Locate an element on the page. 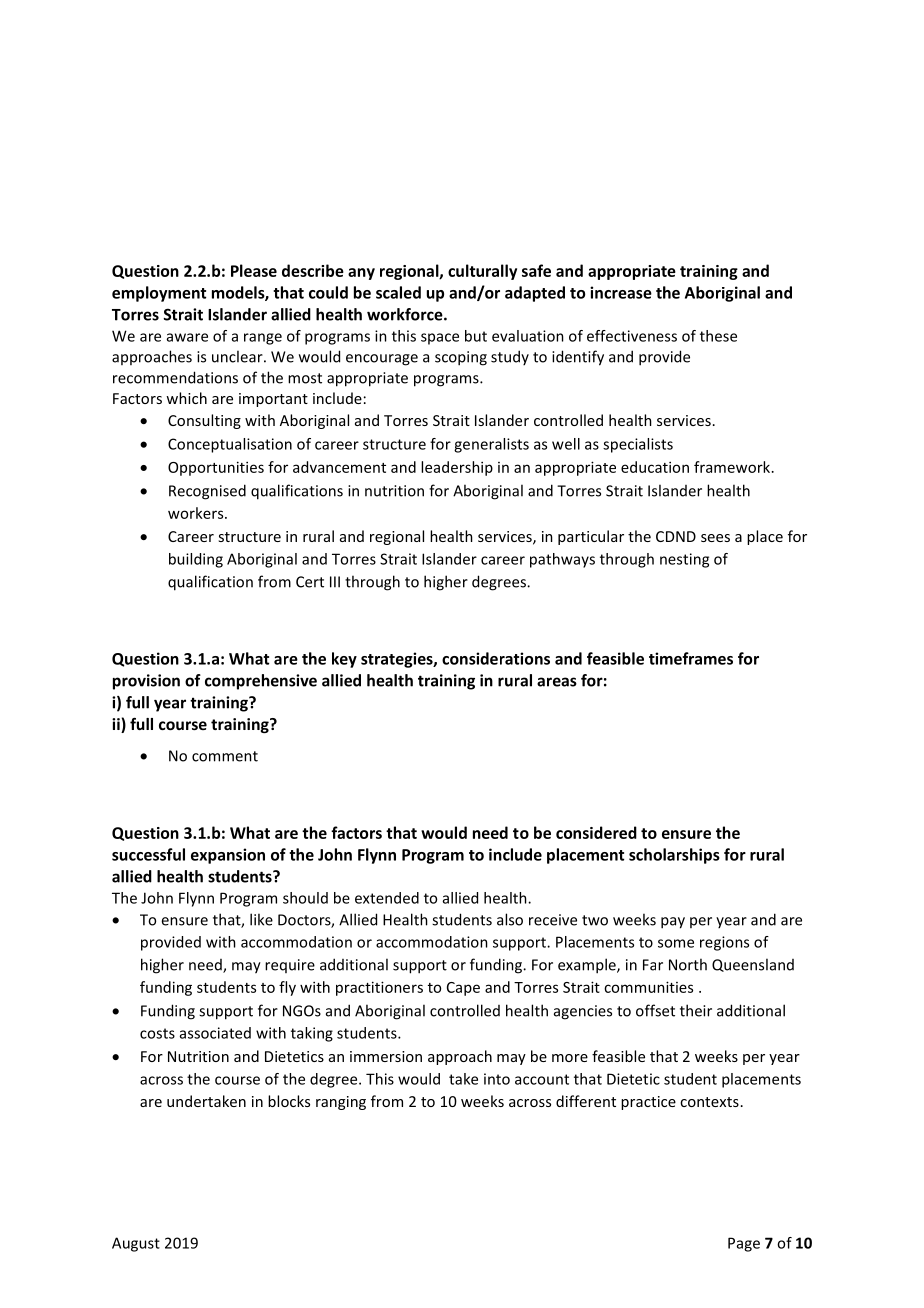  Cape is located at coordinates (463, 989).
